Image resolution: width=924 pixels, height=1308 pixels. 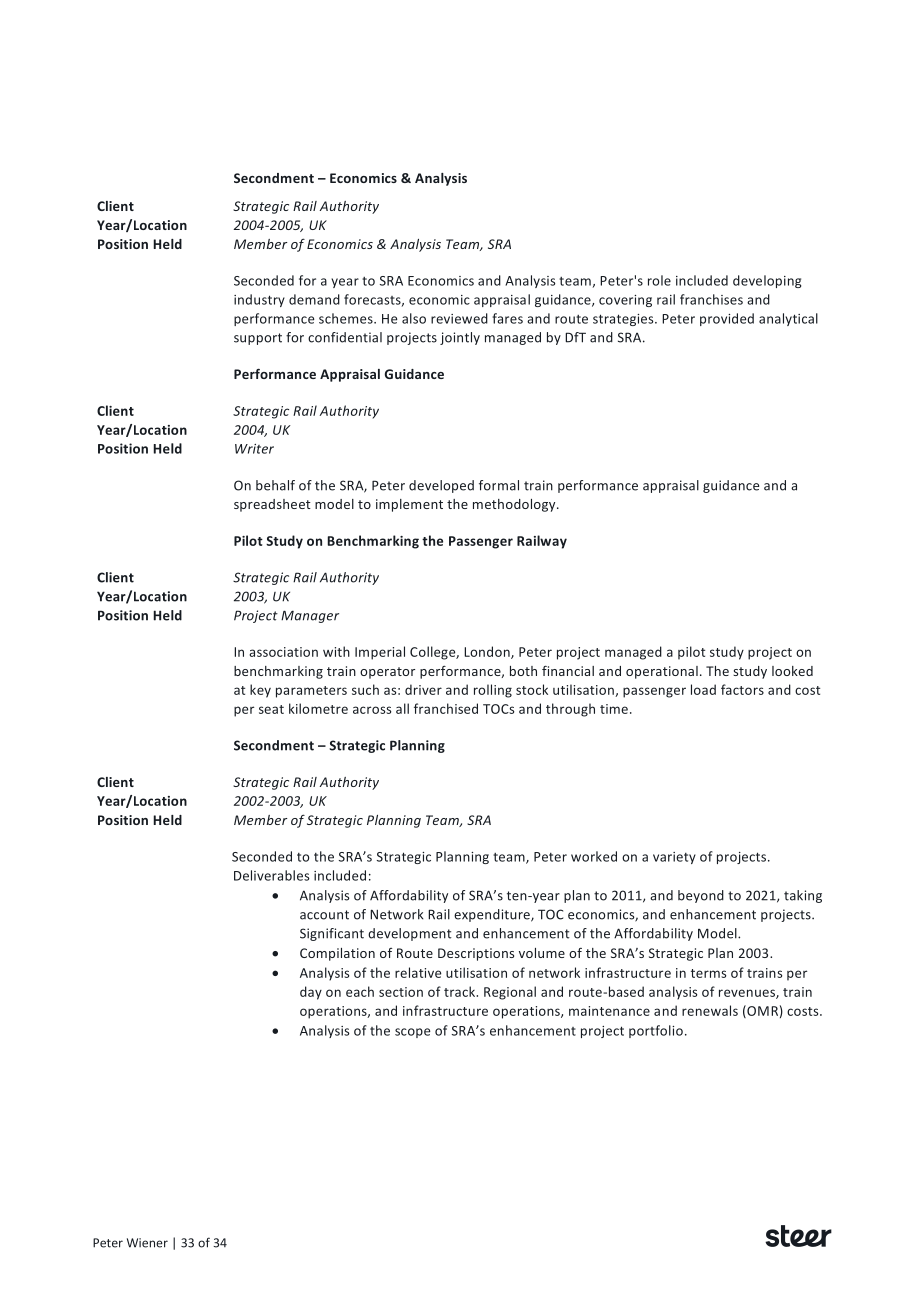 What do you see at coordinates (272, 505) in the screenshot?
I see `spreadsheet` at bounding box center [272, 505].
